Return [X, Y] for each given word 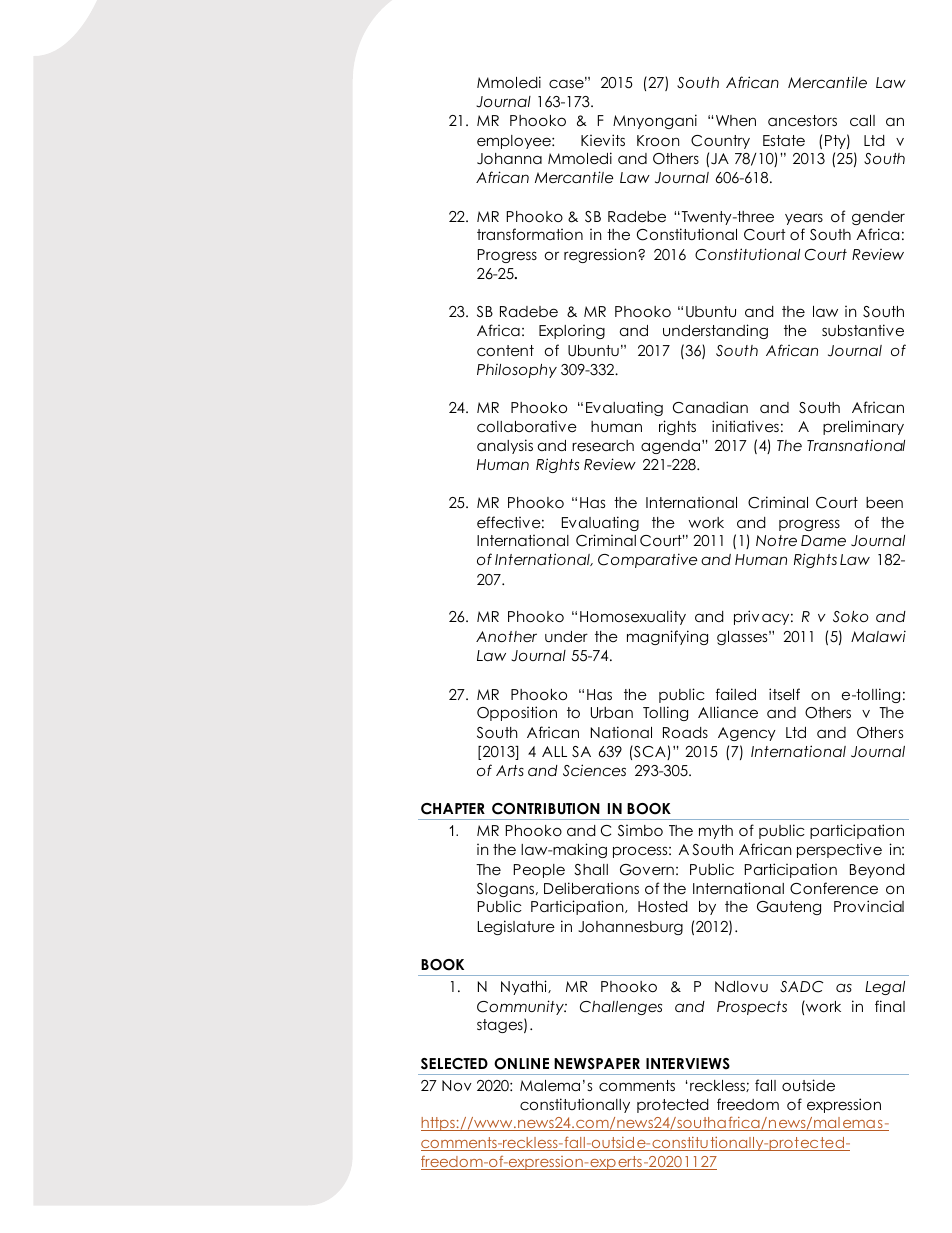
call [862, 120]
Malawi [878, 636]
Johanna [509, 159]
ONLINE [521, 1064]
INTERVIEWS [688, 1064]
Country [720, 142]
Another [506, 636]
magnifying [667, 637]
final [890, 1006]
